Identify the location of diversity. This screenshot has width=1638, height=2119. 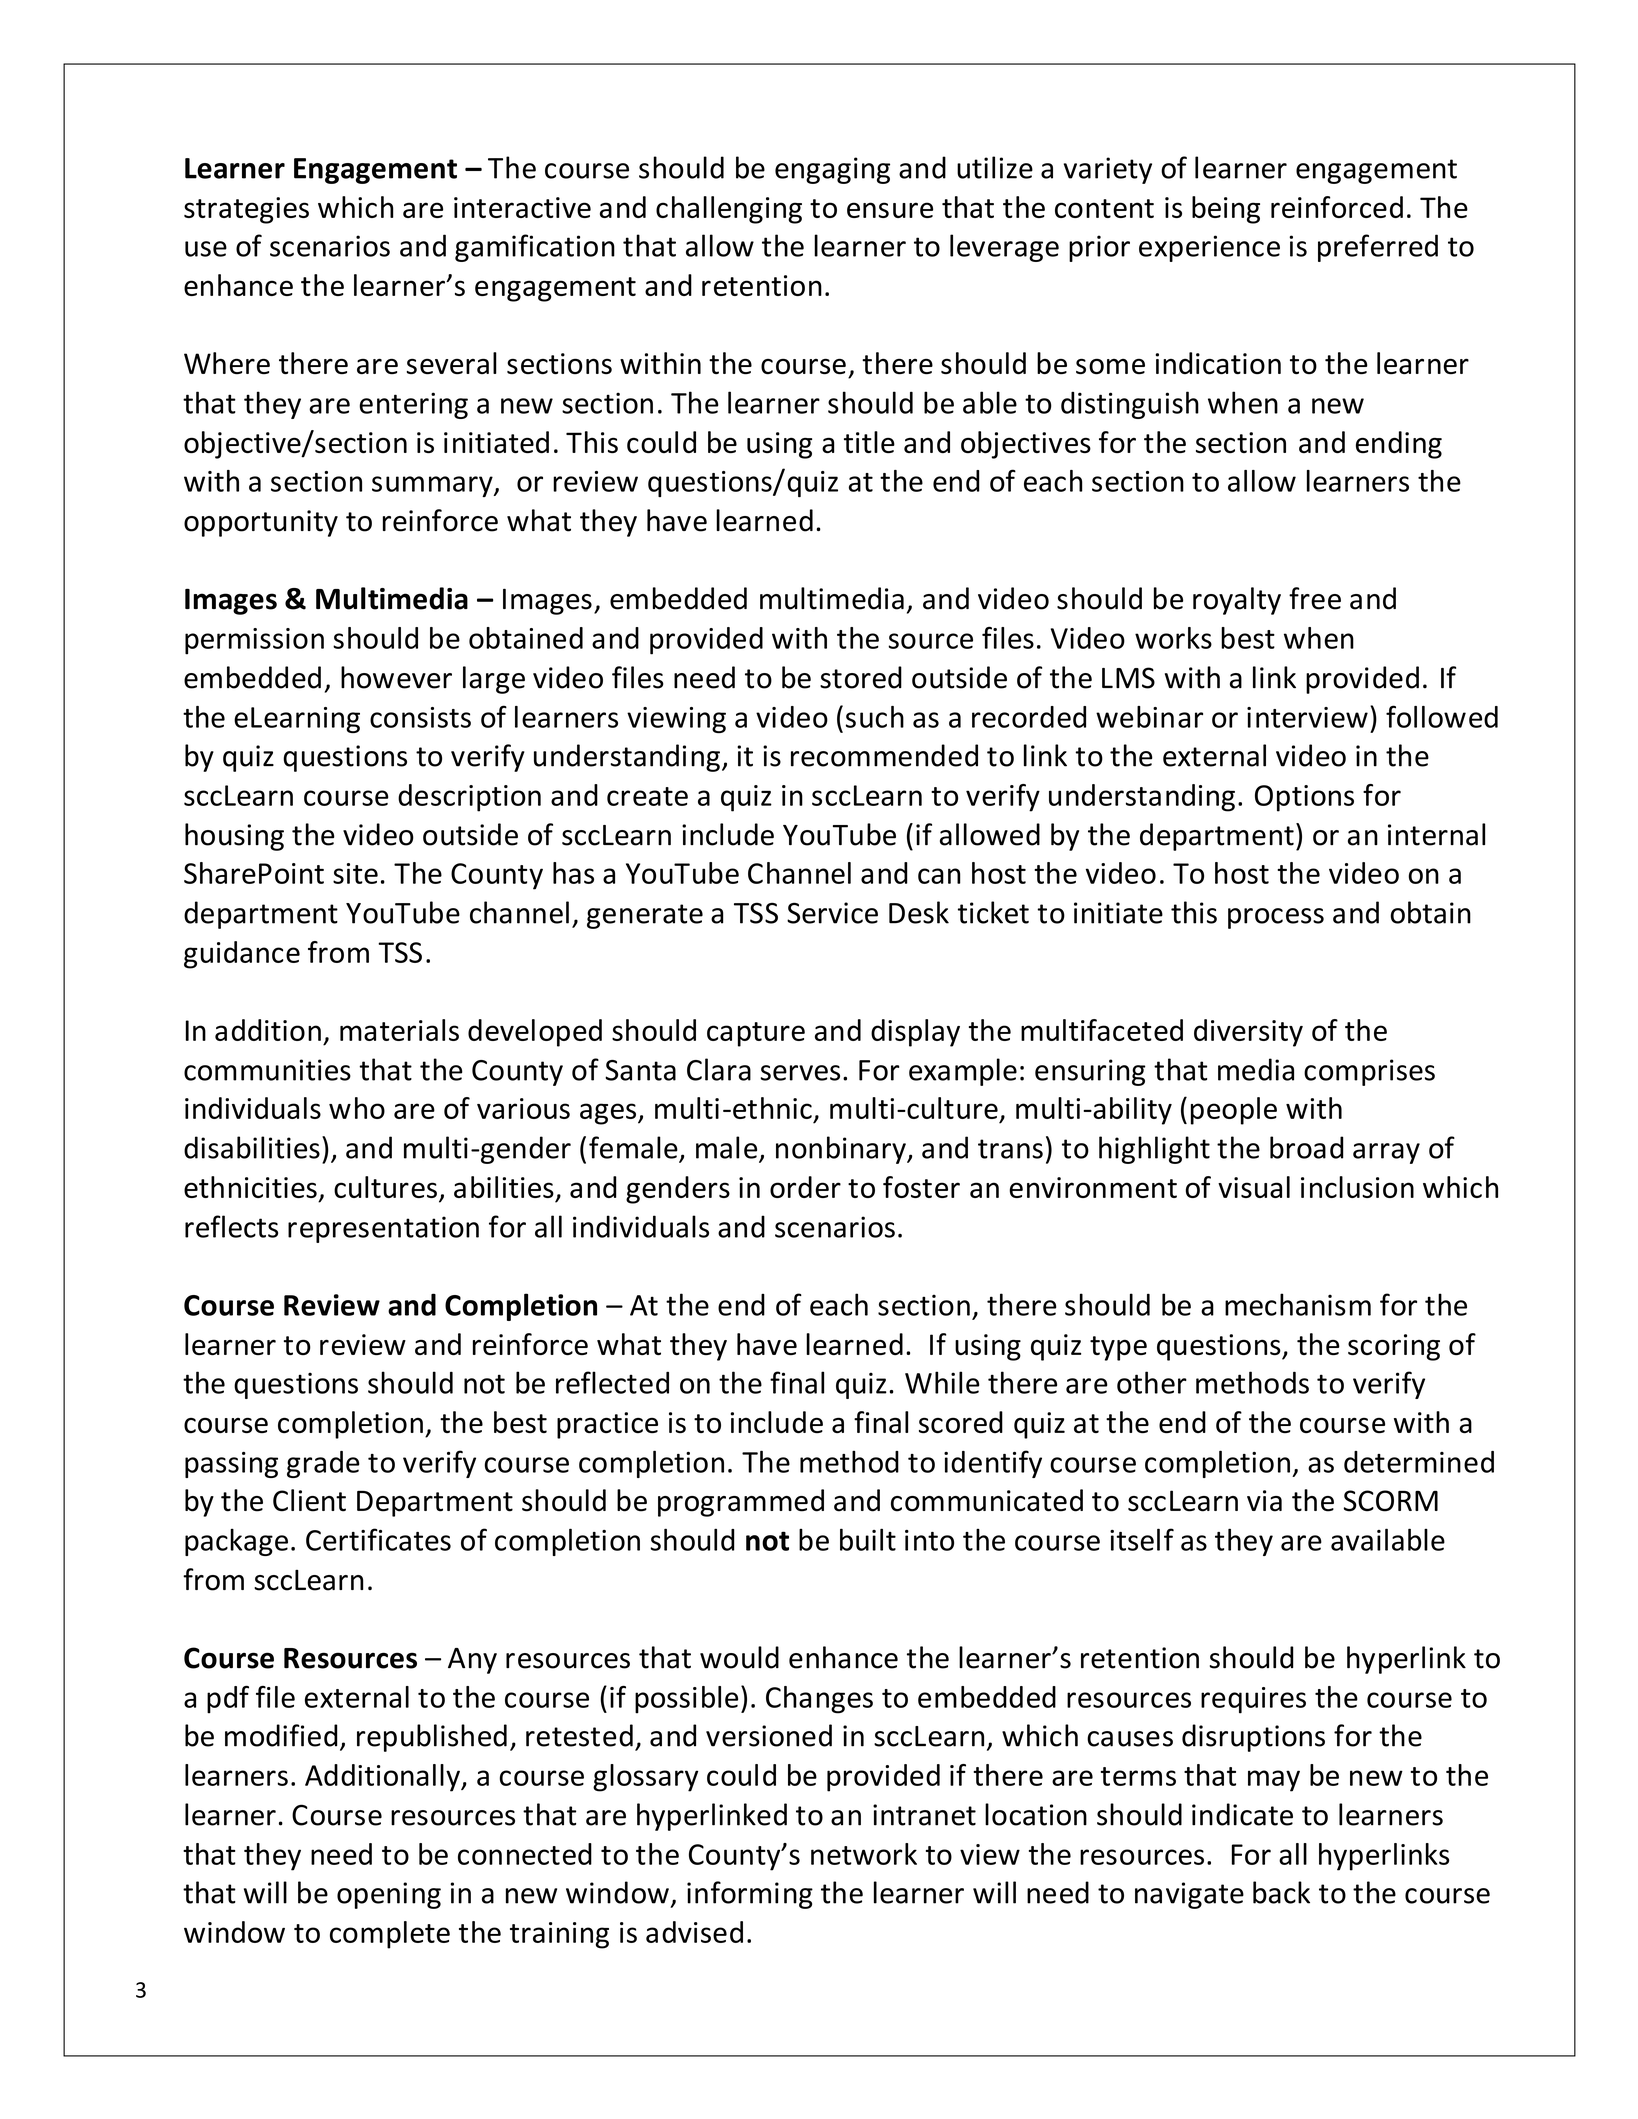
(1248, 1033).
